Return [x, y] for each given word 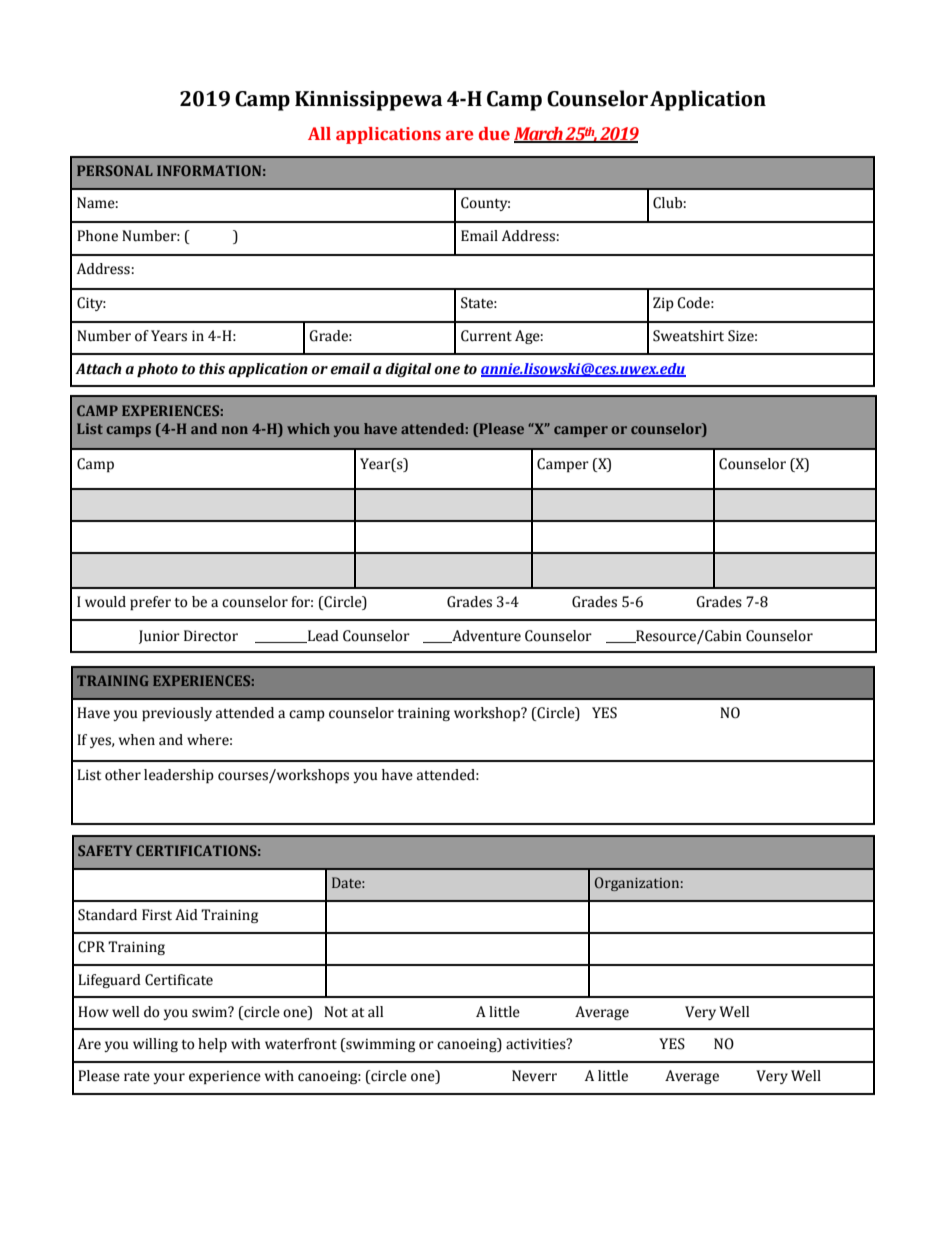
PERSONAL [115, 170]
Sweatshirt [688, 336]
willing [155, 1045]
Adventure [485, 636]
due [494, 134]
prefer [150, 603]
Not [336, 1012]
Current [486, 336]
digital [408, 370]
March [539, 135]
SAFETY [105, 850]
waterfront [301, 1044]
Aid [186, 915]
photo [157, 370]
